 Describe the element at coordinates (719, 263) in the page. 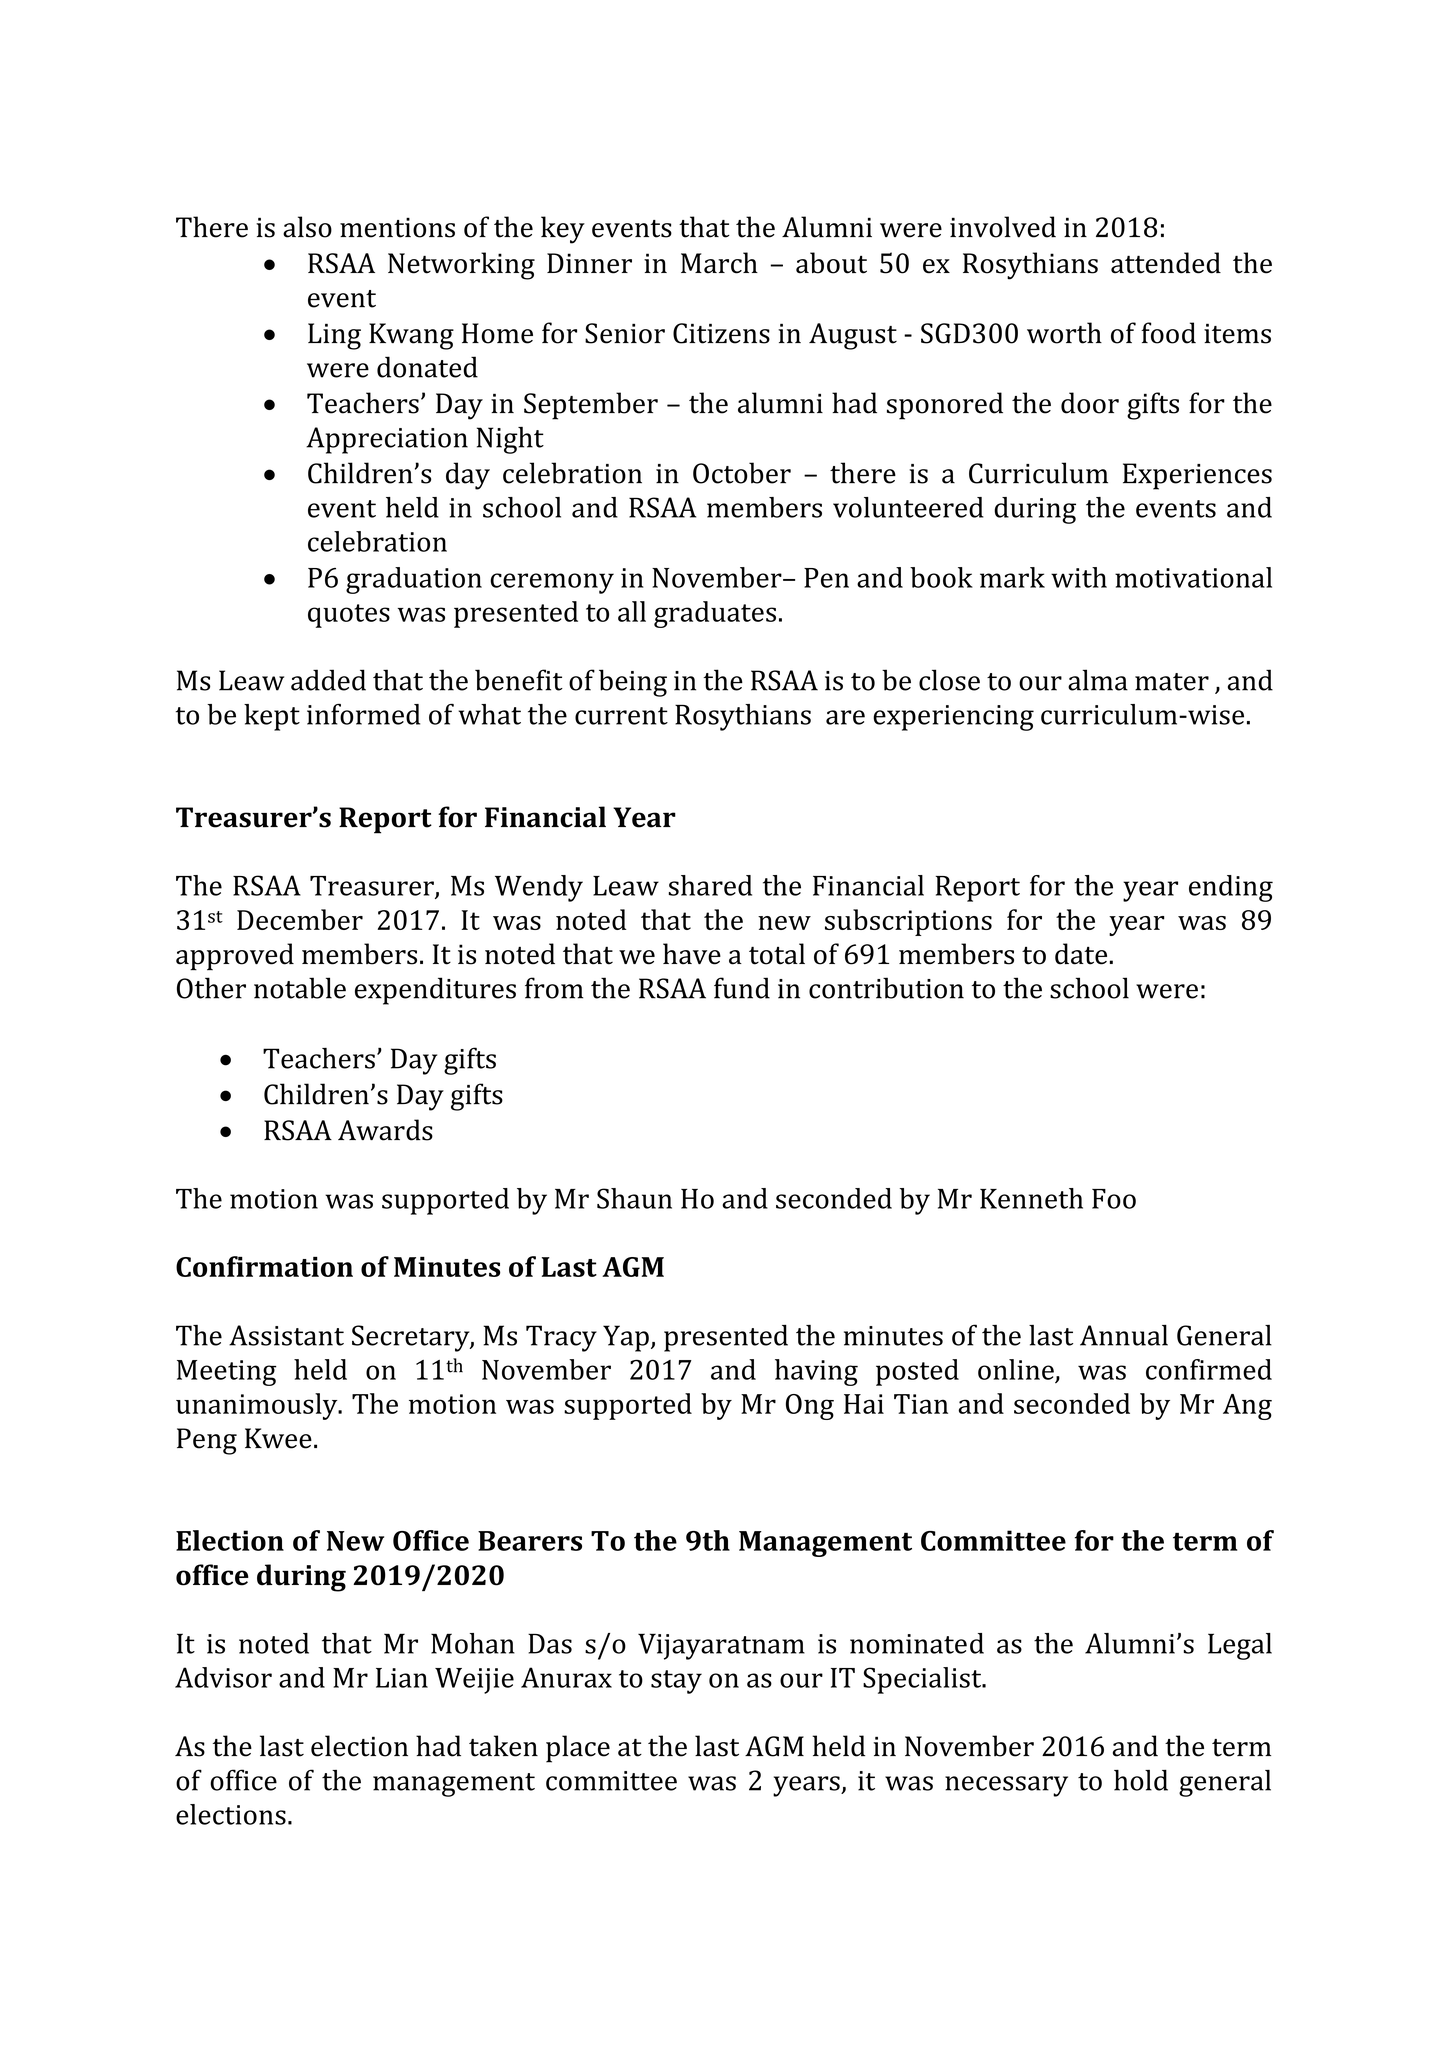

I see `March` at that location.
